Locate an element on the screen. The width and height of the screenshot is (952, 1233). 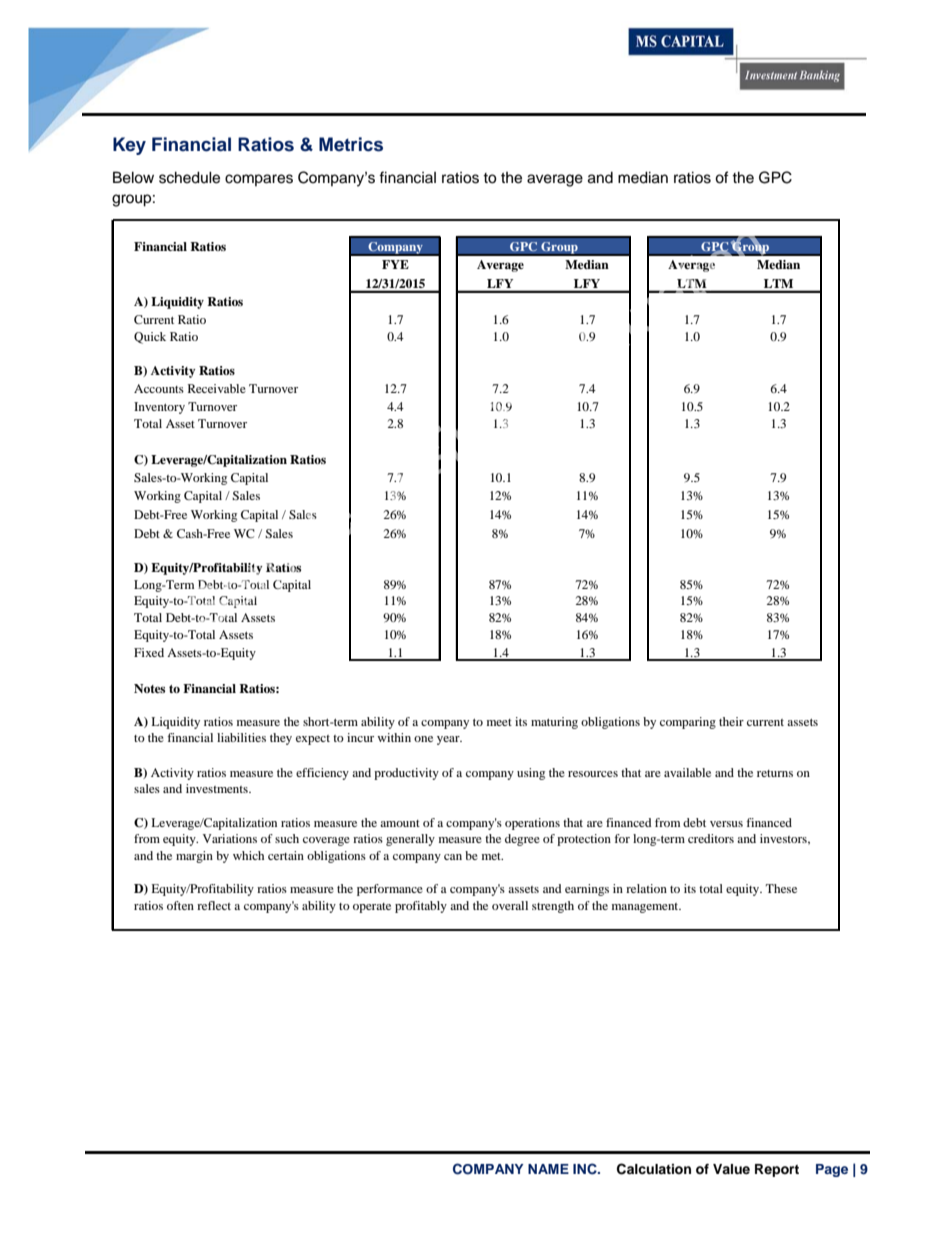
Inventory is located at coordinates (159, 408).
